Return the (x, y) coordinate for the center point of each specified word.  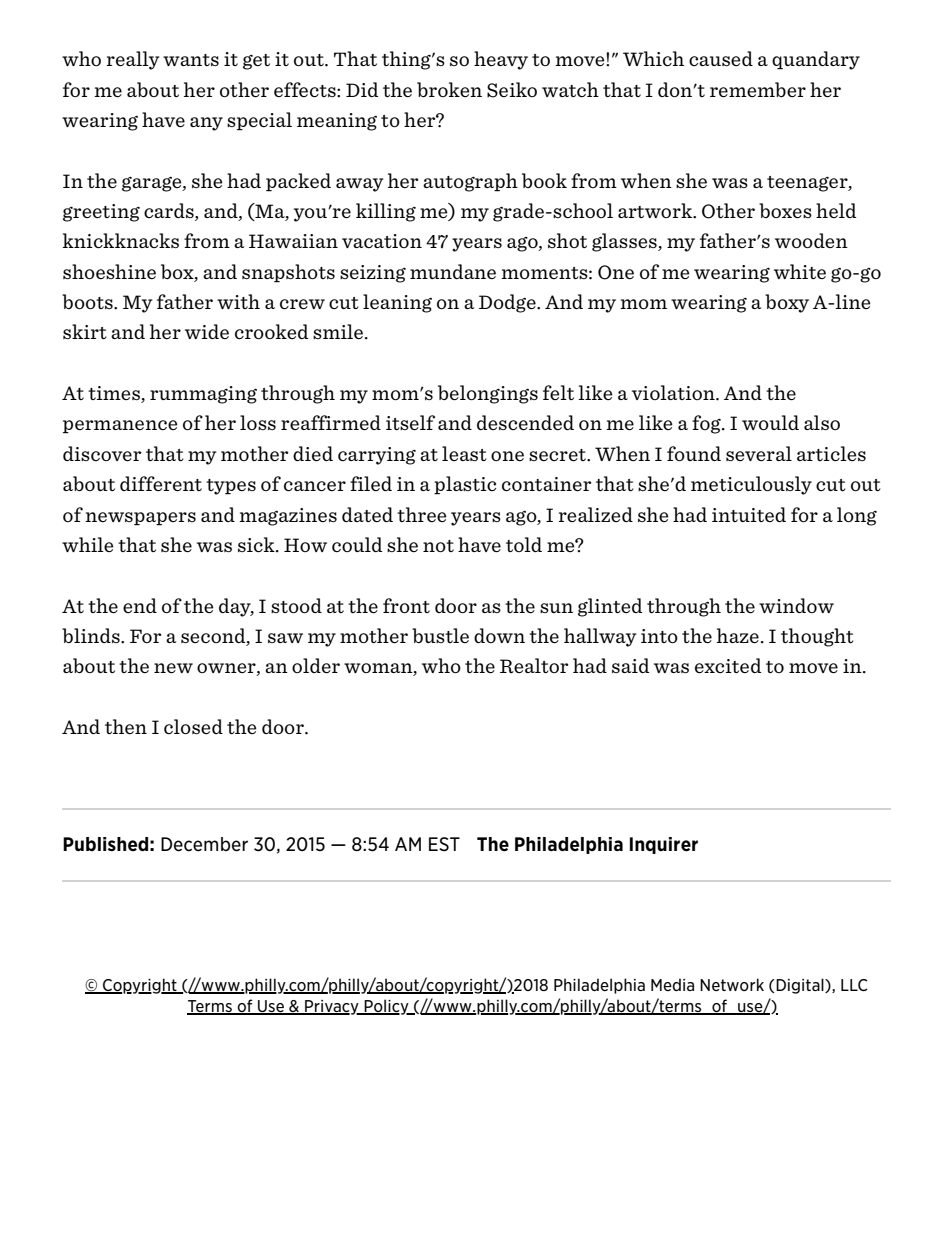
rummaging (203, 395)
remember (758, 89)
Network (732, 984)
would (770, 422)
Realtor (534, 665)
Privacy (332, 1007)
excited (728, 665)
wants (191, 60)
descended (525, 422)
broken (449, 89)
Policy (386, 1007)
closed (193, 726)
